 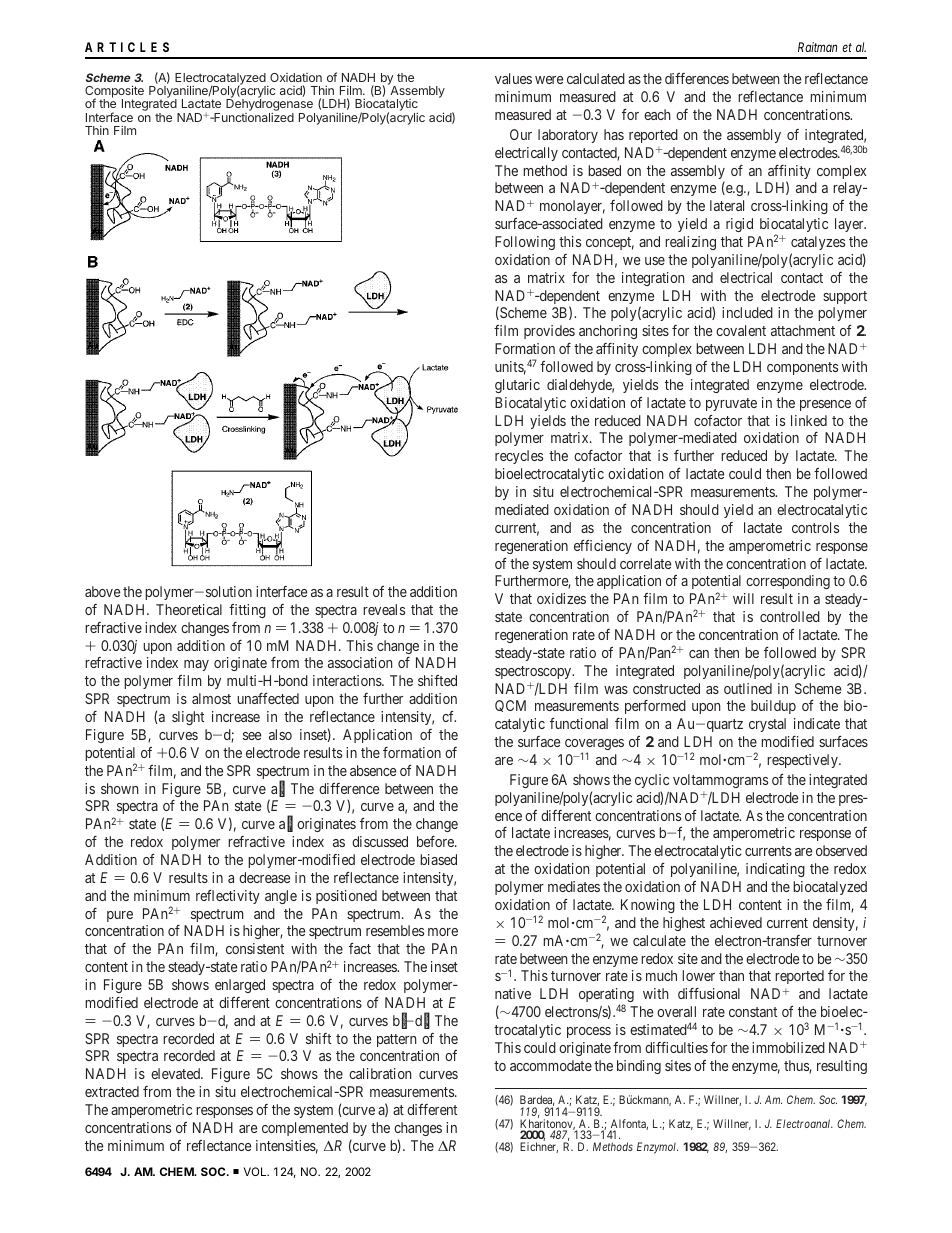 What do you see at coordinates (561, 598) in the image?
I see `oxidizes` at bounding box center [561, 598].
